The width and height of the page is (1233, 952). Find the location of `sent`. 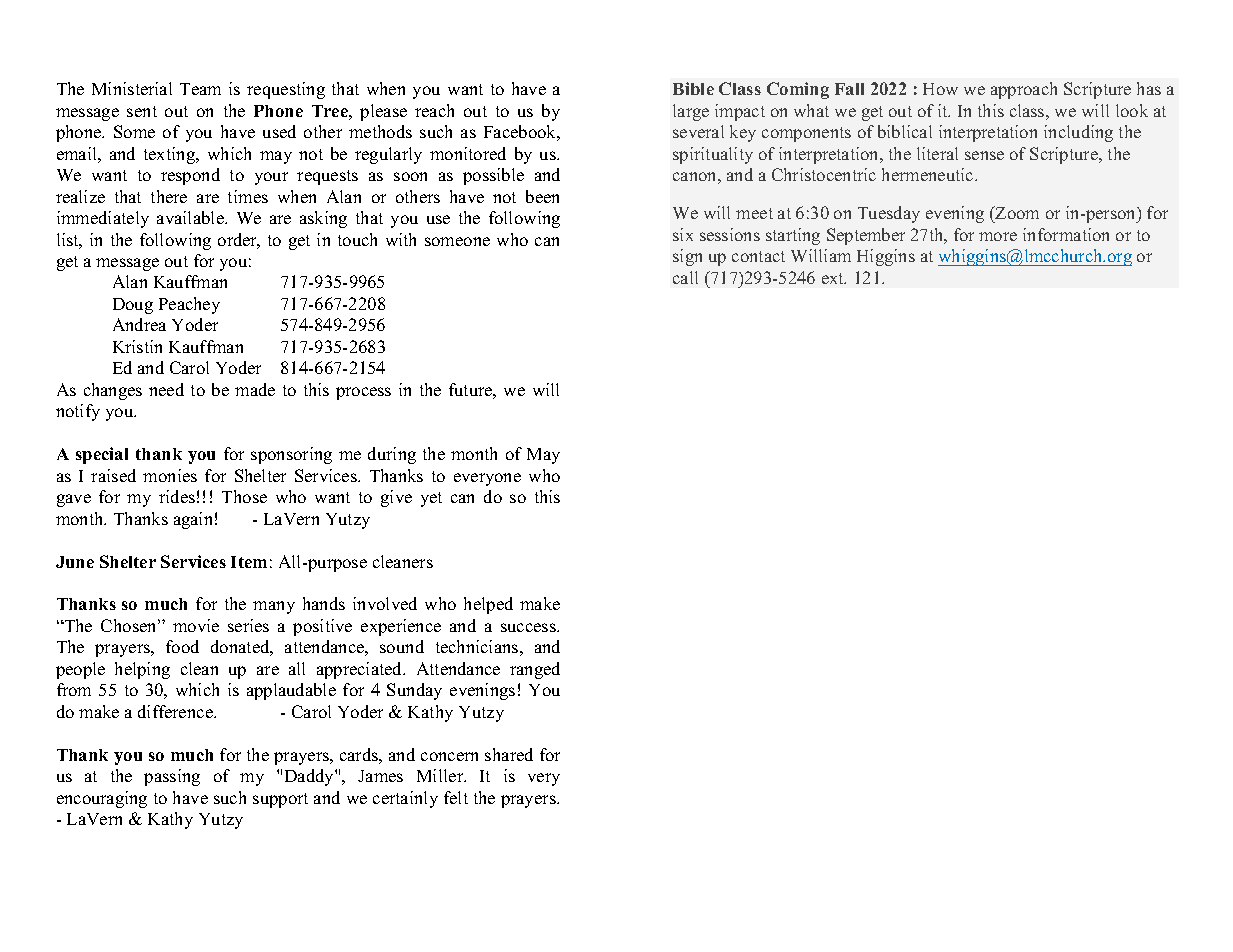

sent is located at coordinates (142, 111).
